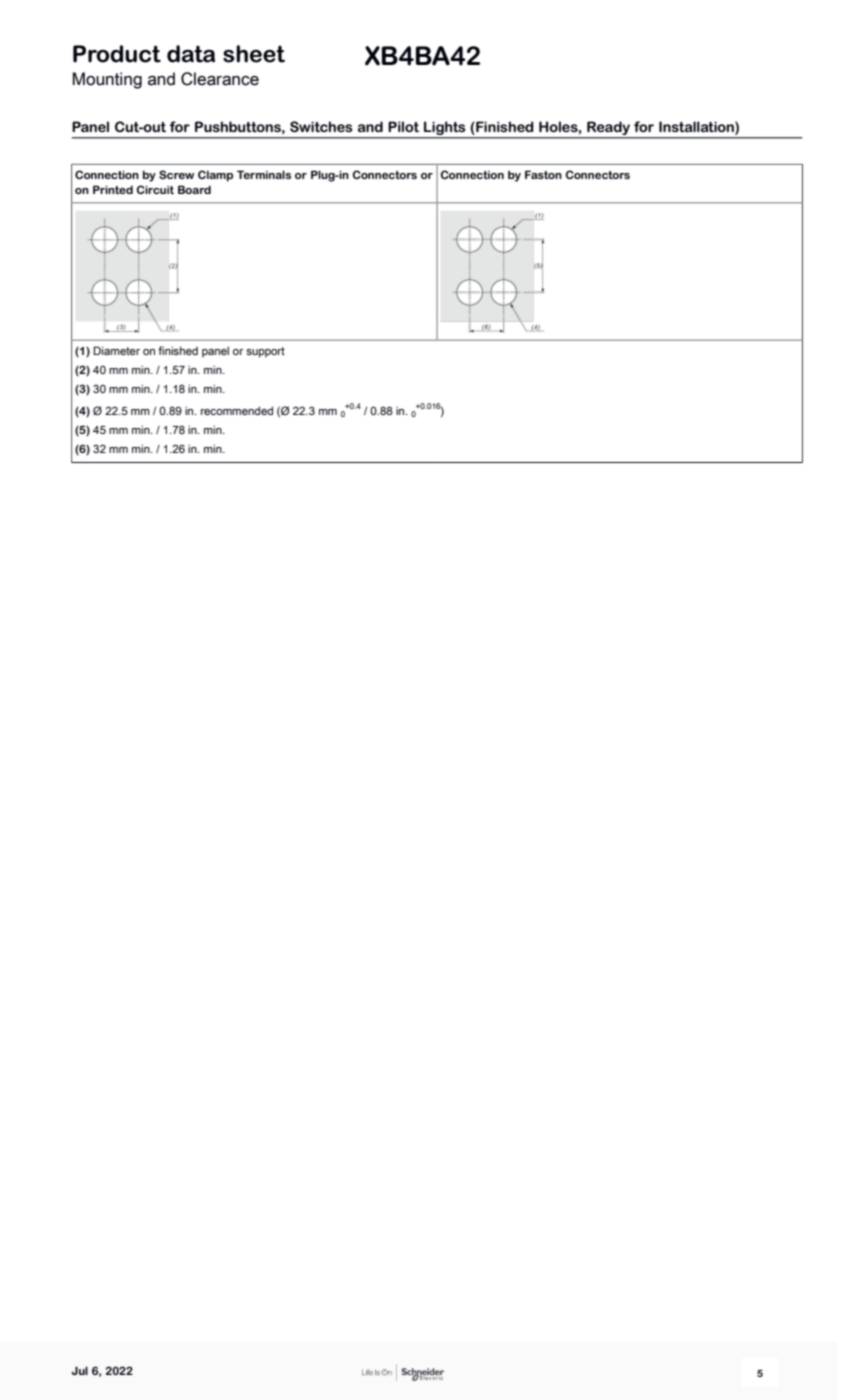  Describe the element at coordinates (237, 410) in the screenshot. I see `recommended` at that location.
